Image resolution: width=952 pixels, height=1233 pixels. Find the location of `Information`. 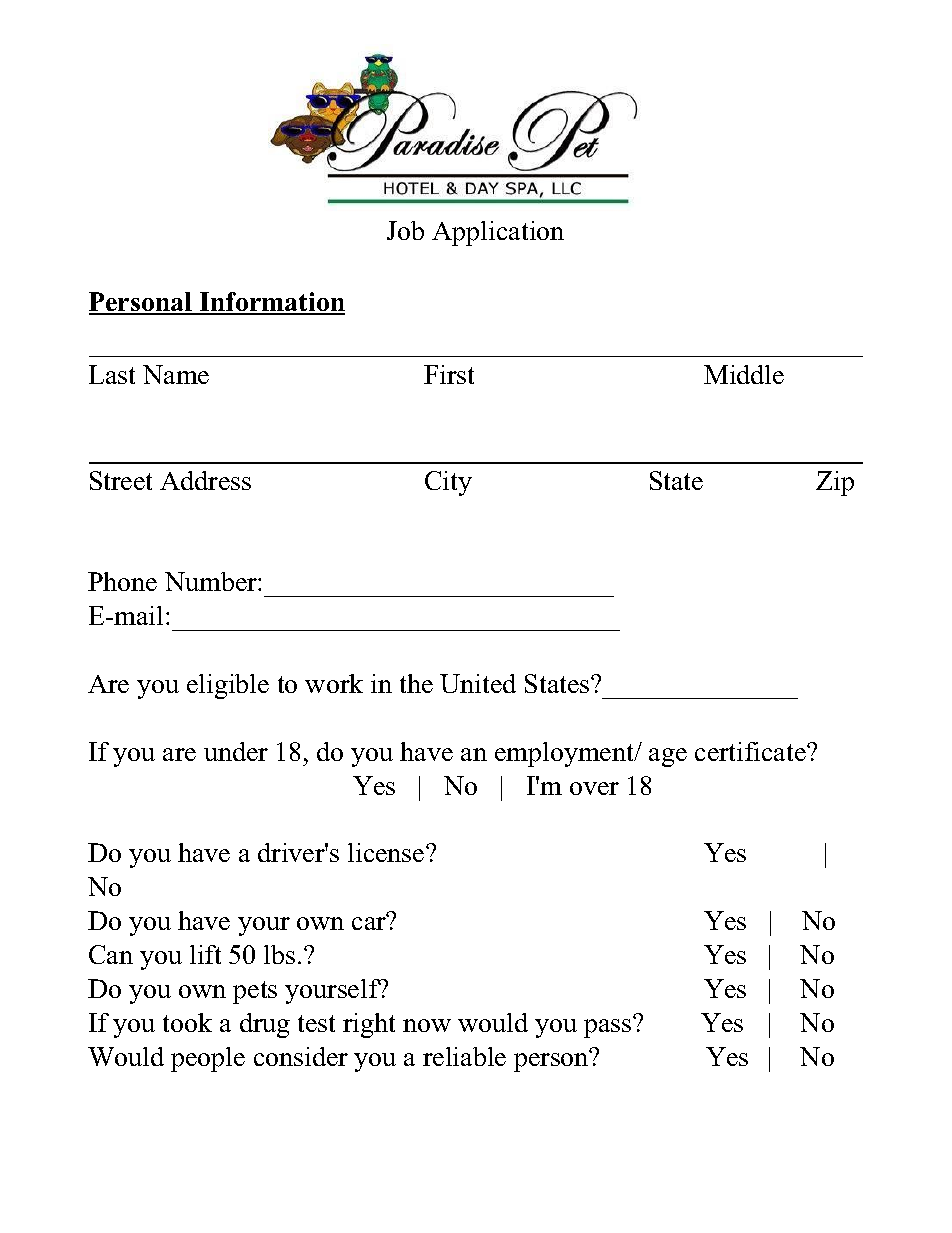

Information is located at coordinates (271, 303).
